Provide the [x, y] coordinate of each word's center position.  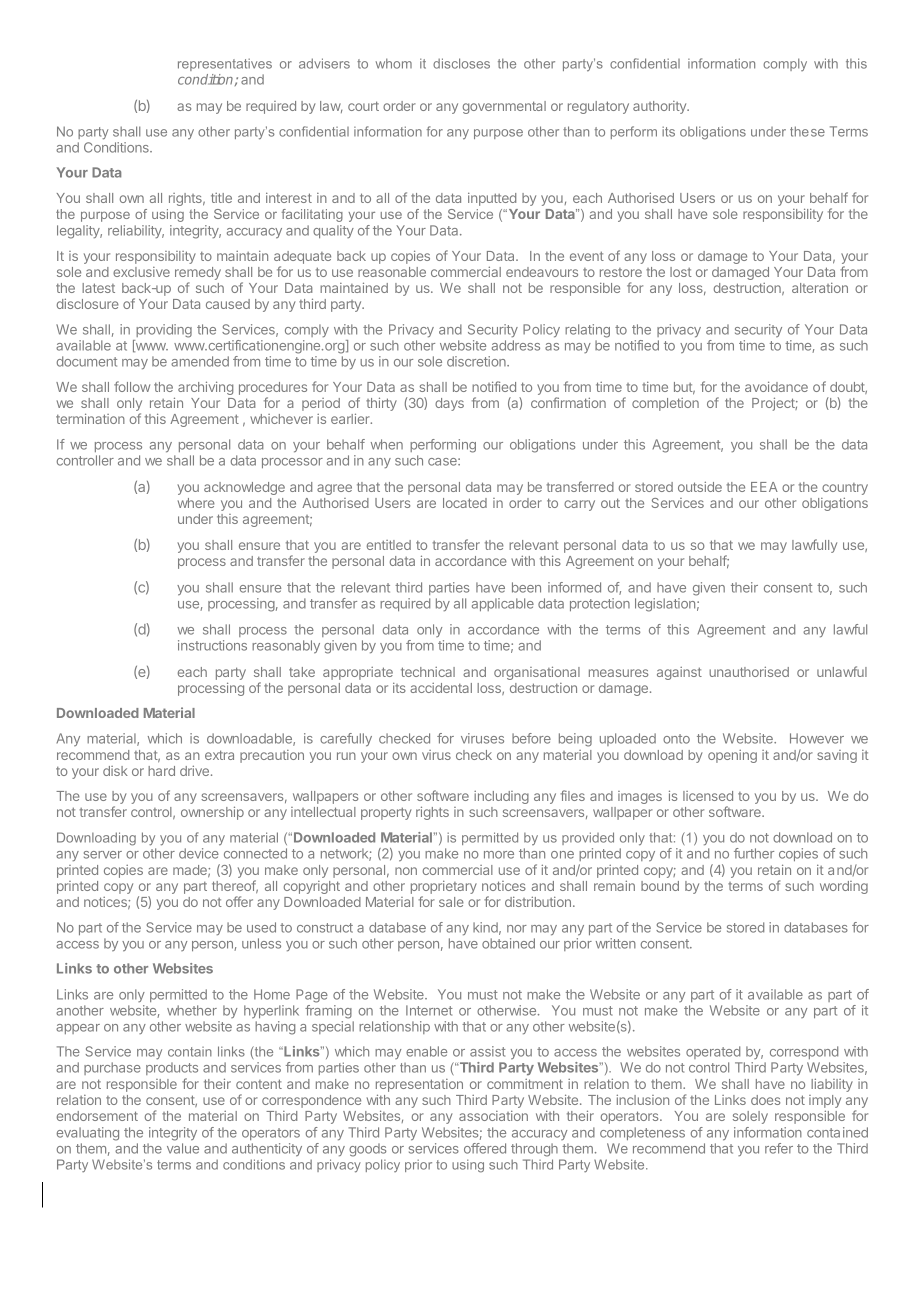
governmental [504, 107]
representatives [225, 64]
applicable [503, 604]
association [493, 1115]
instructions [212, 645]
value [183, 1148]
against [679, 673]
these [807, 131]
